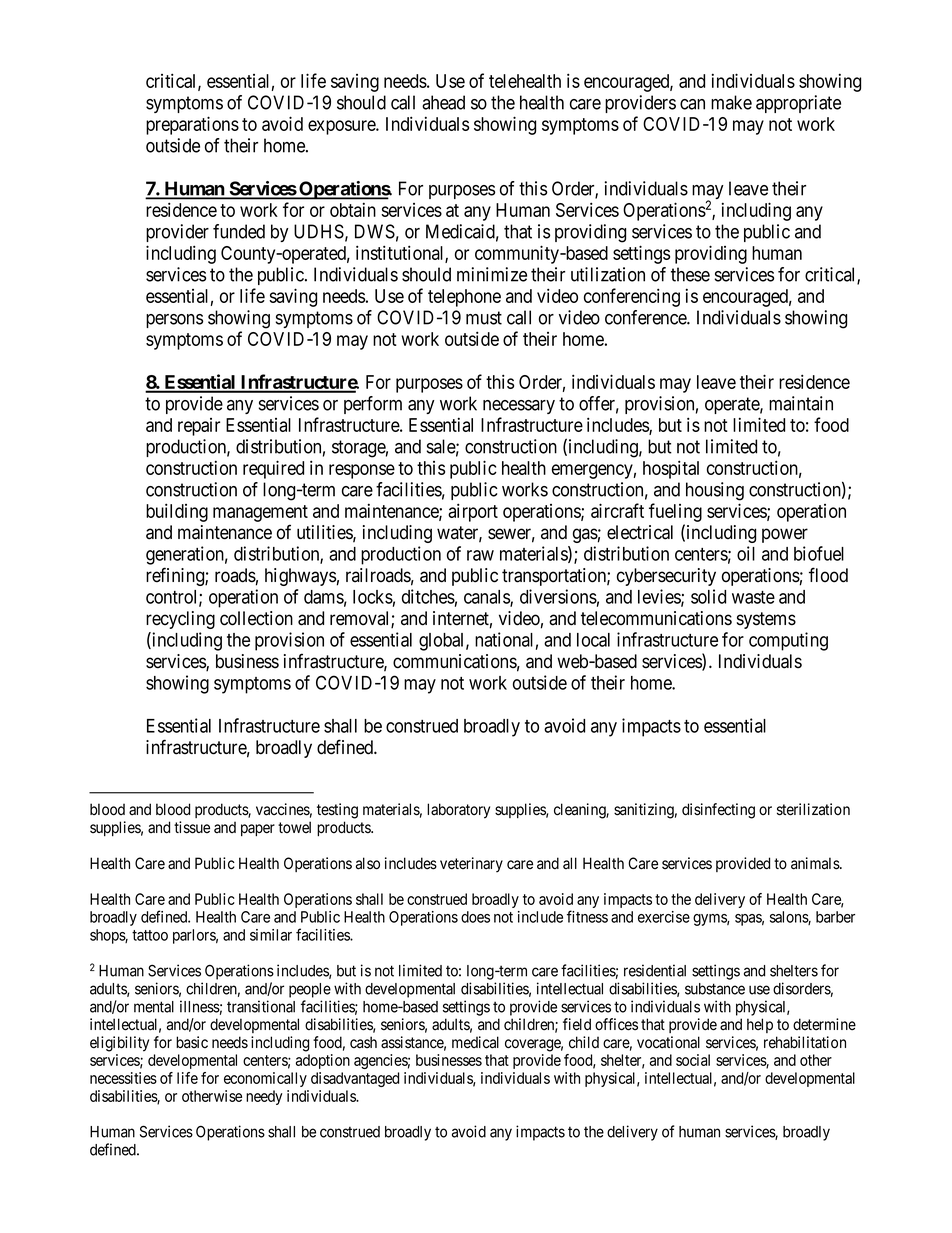 This screenshot has height=1233, width=952. What do you see at coordinates (192, 125) in the screenshot?
I see `preparations` at bounding box center [192, 125].
